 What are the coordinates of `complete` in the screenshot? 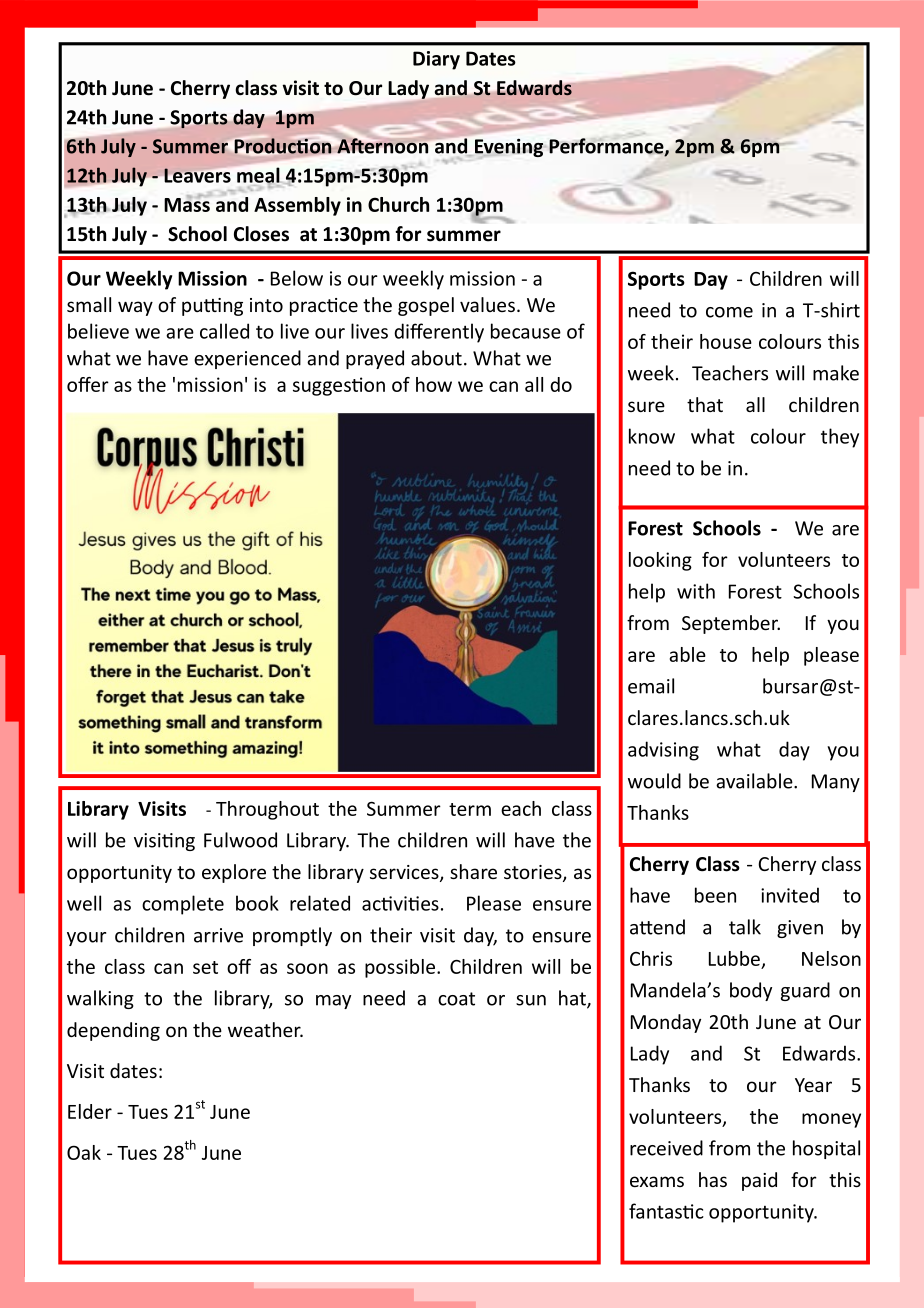 It's located at (183, 905).
